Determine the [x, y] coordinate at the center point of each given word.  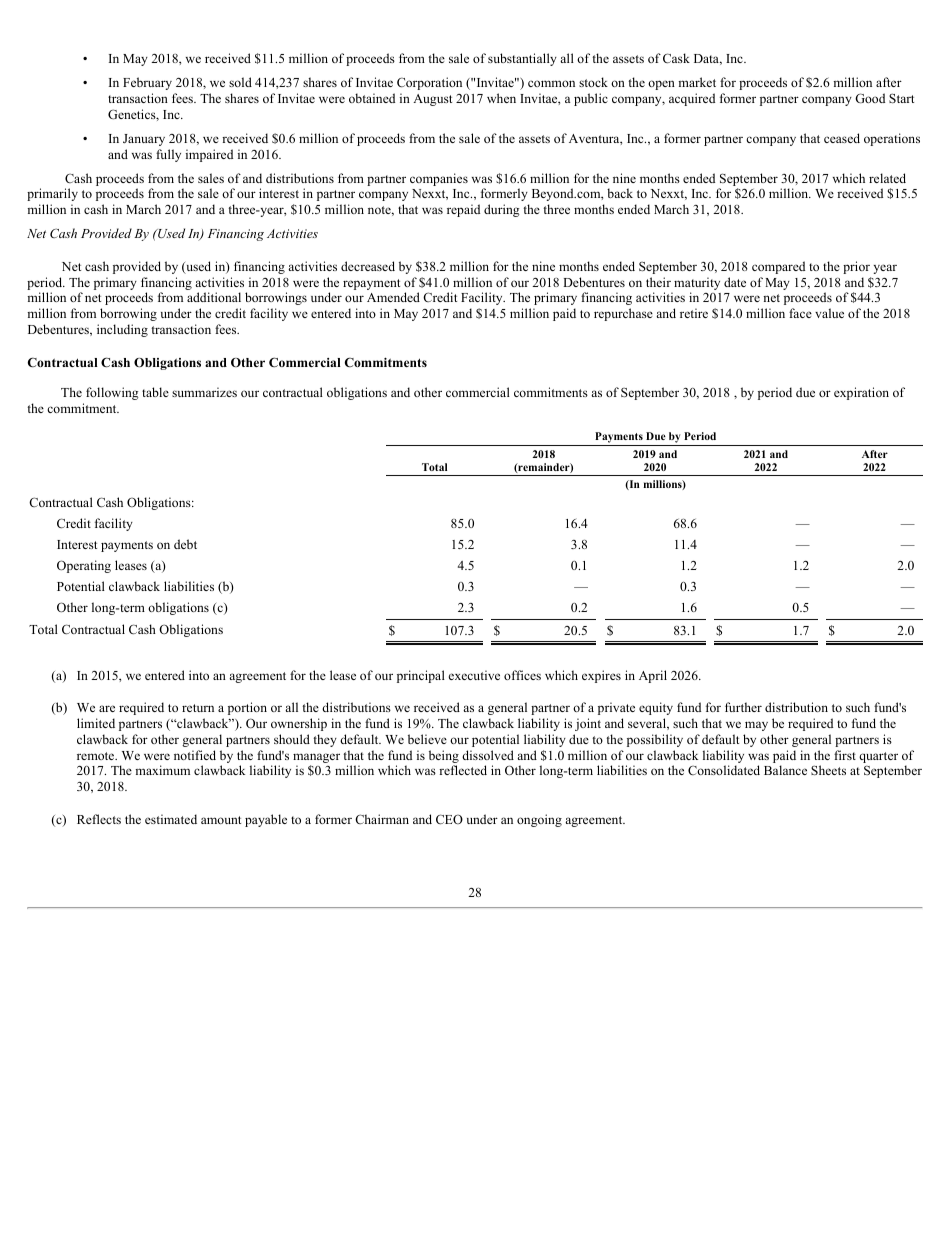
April [653, 676]
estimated [171, 819]
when [501, 98]
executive [474, 675]
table [155, 392]
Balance [785, 770]
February [147, 83]
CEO [449, 819]
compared [778, 267]
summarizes [204, 392]
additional [214, 297]
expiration [861, 393]
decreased [368, 266]
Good [870, 98]
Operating [84, 566]
